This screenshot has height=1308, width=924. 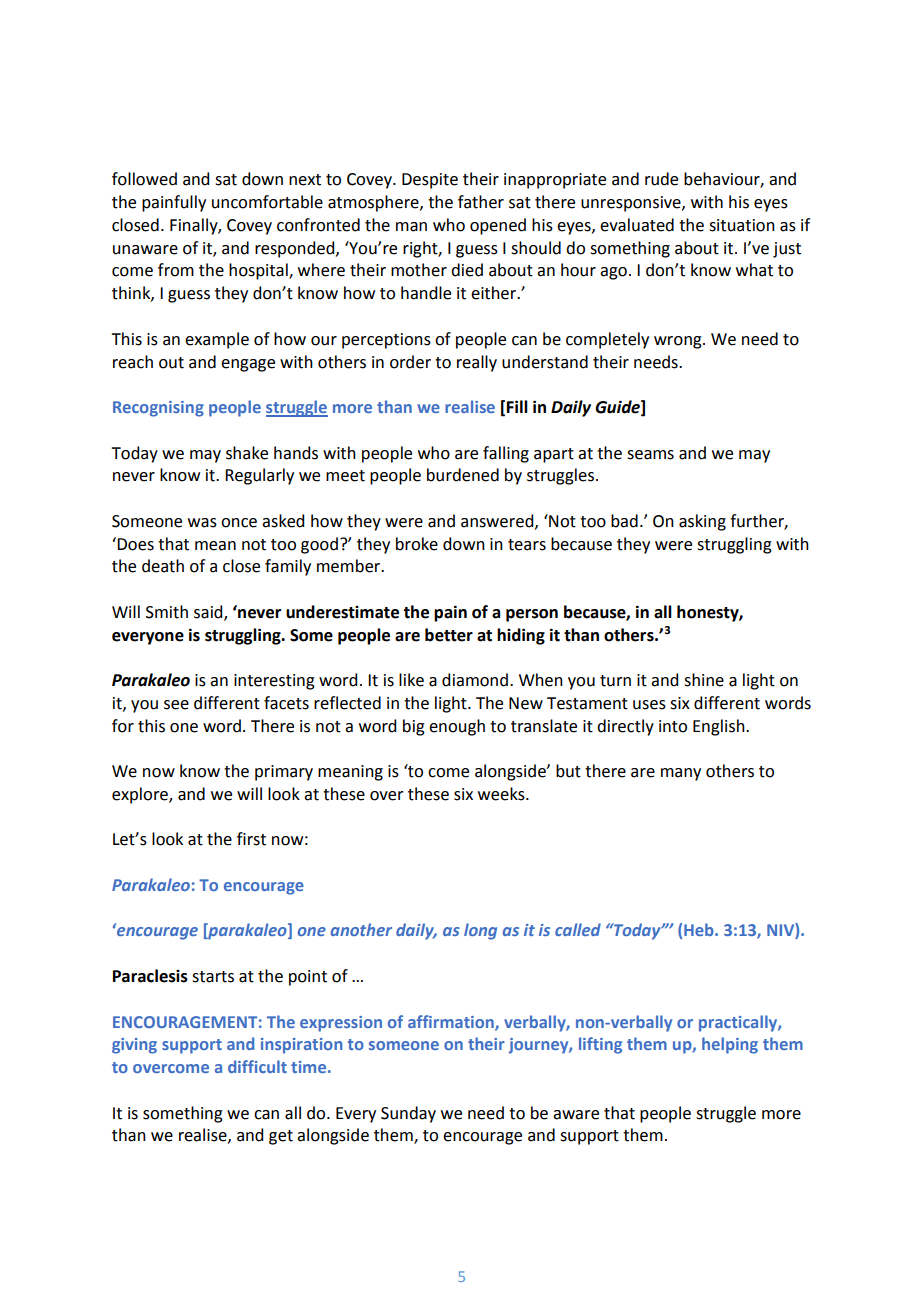 What do you see at coordinates (267, 202) in the screenshot?
I see `uncomfortable` at bounding box center [267, 202].
